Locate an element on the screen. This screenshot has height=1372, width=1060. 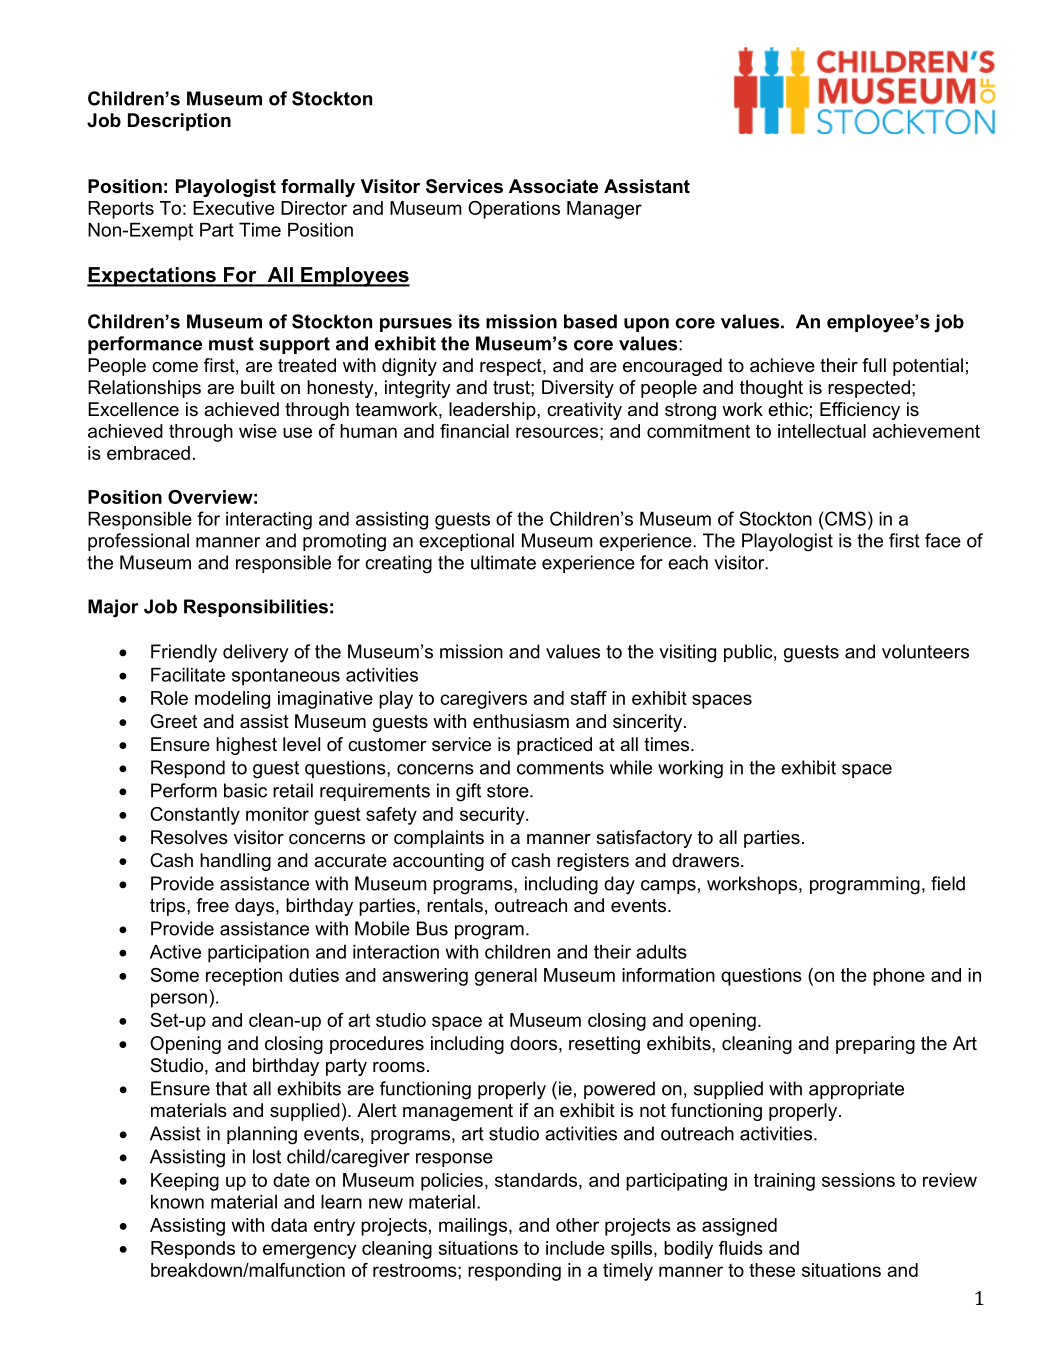
modeling is located at coordinates (232, 700).
